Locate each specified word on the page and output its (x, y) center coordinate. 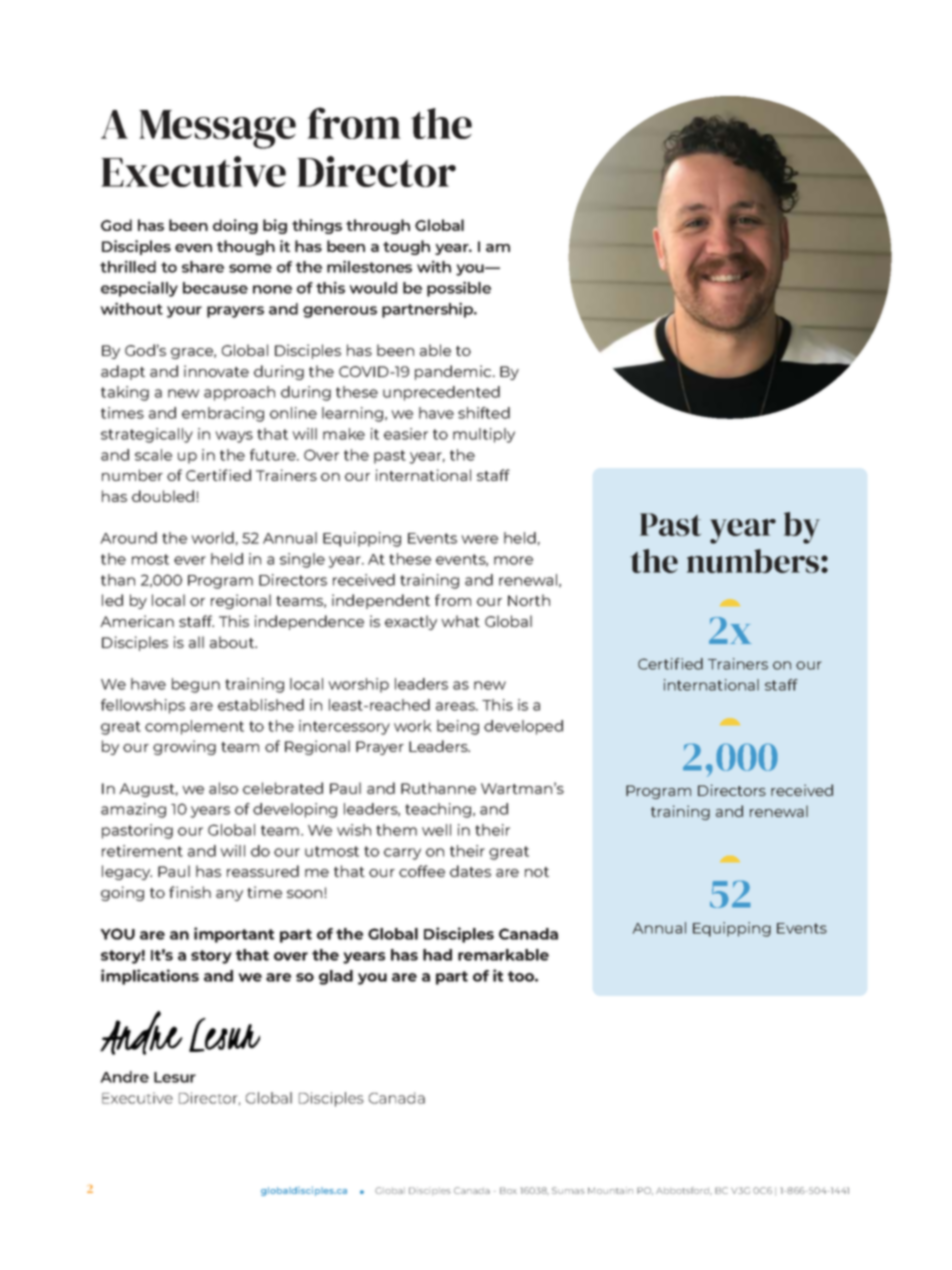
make (344, 434)
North (529, 600)
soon (306, 894)
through (378, 226)
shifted (484, 413)
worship (358, 685)
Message (217, 129)
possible (459, 289)
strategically (147, 435)
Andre (124, 1077)
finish (190, 892)
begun (196, 685)
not (537, 872)
